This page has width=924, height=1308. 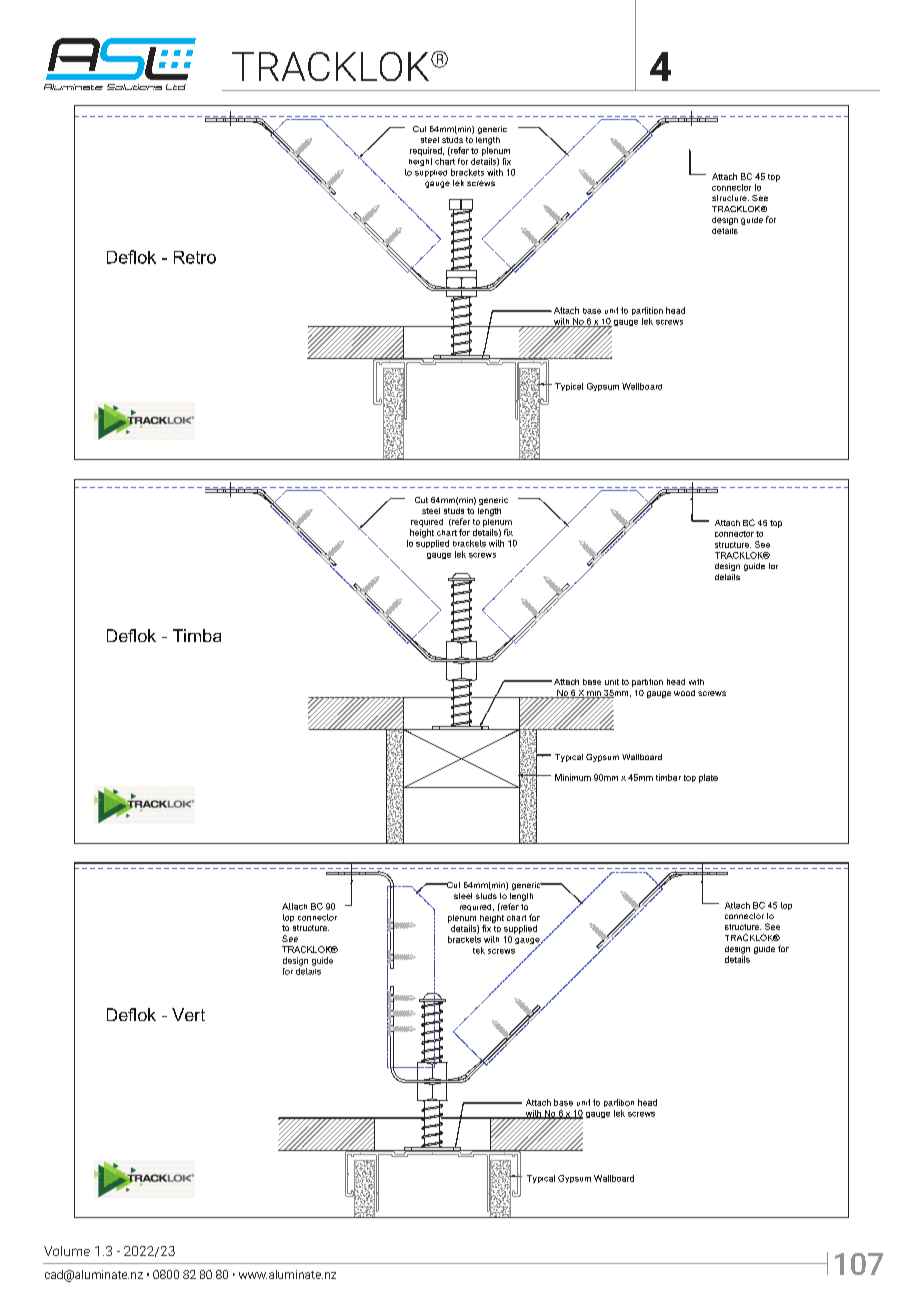 What do you see at coordinates (195, 257) in the page?
I see `Retro` at bounding box center [195, 257].
